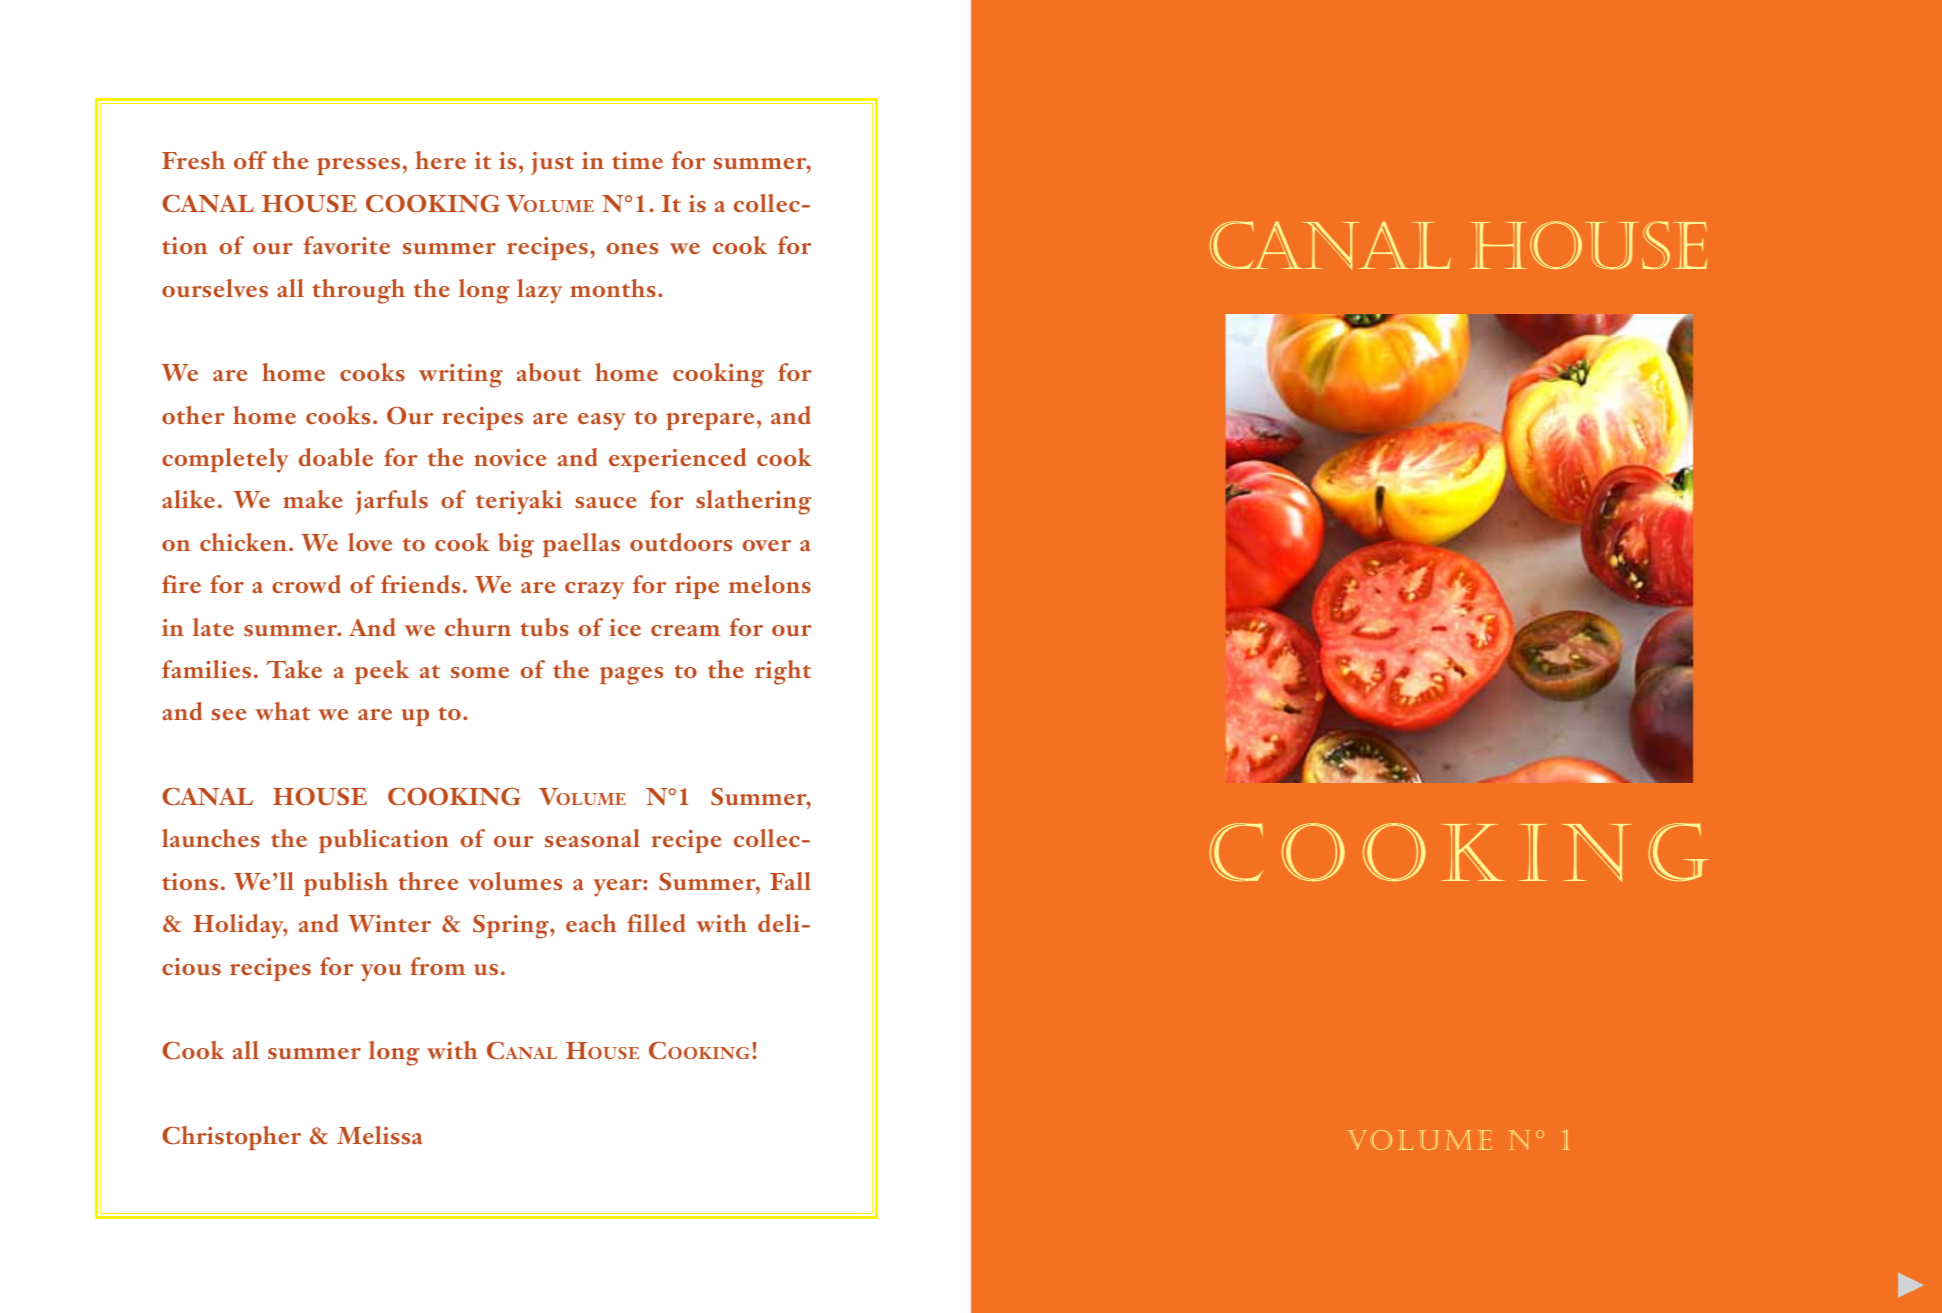 The height and width of the page is (1313, 1942). What do you see at coordinates (225, 460) in the page?
I see `completely` at bounding box center [225, 460].
